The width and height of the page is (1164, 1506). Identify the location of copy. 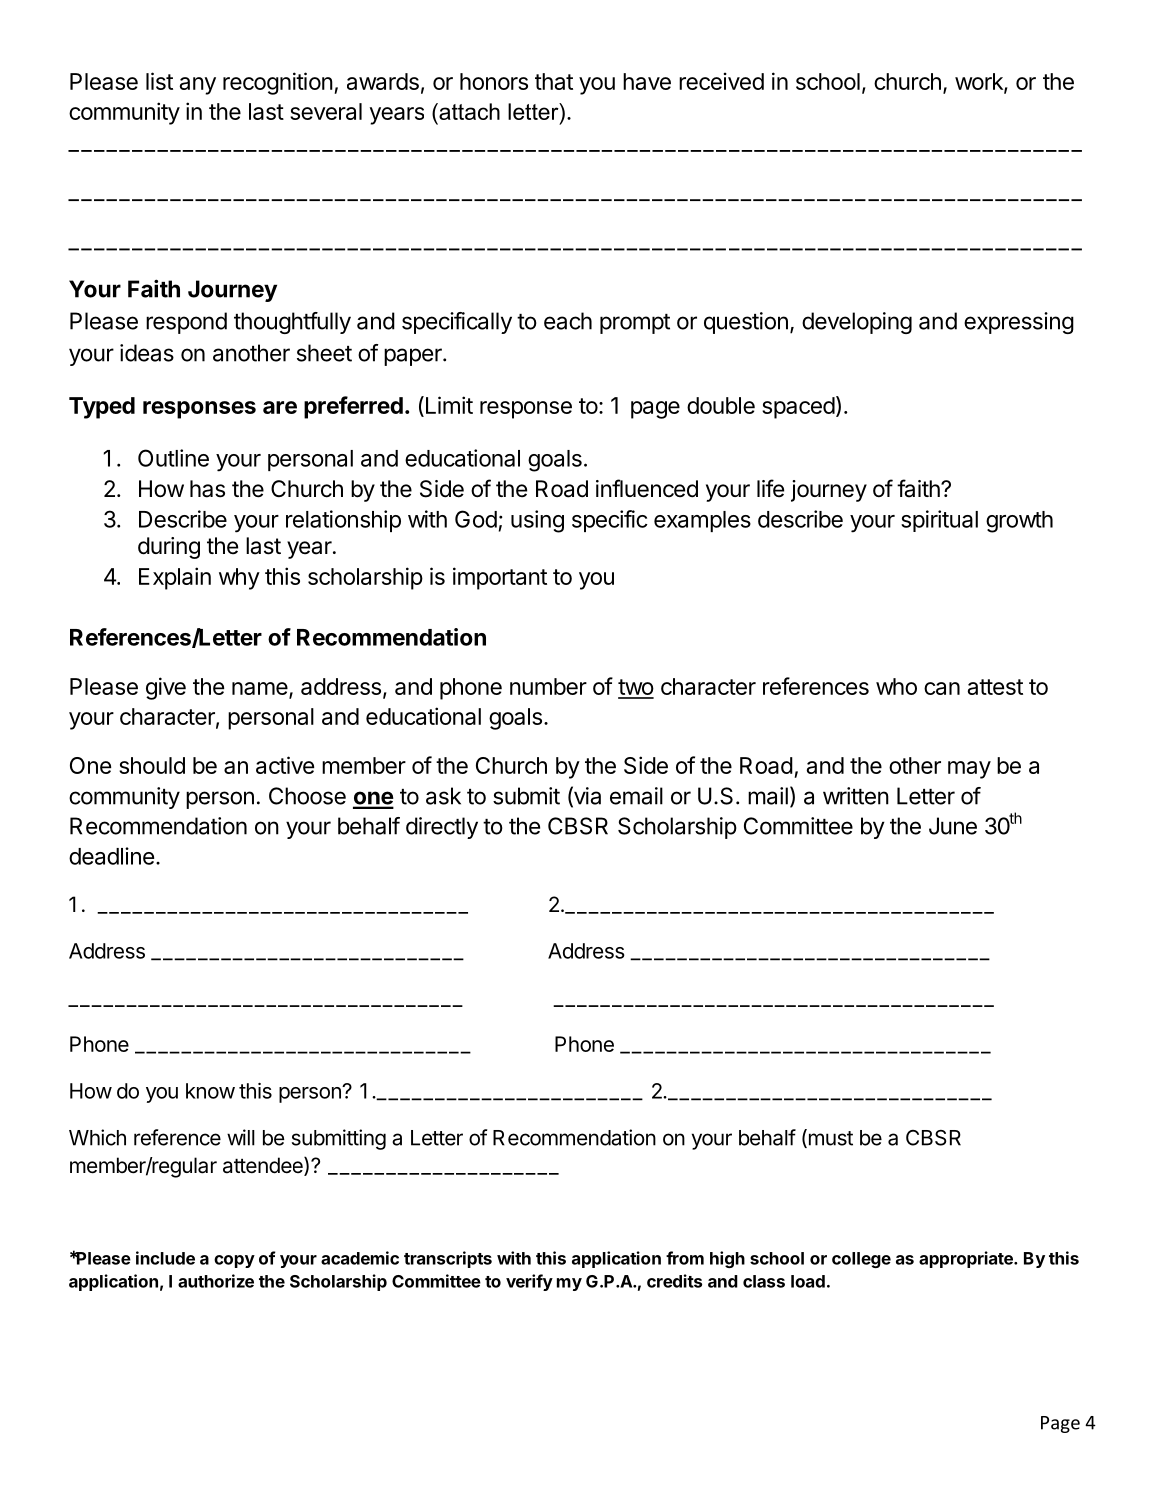
(234, 1261).
